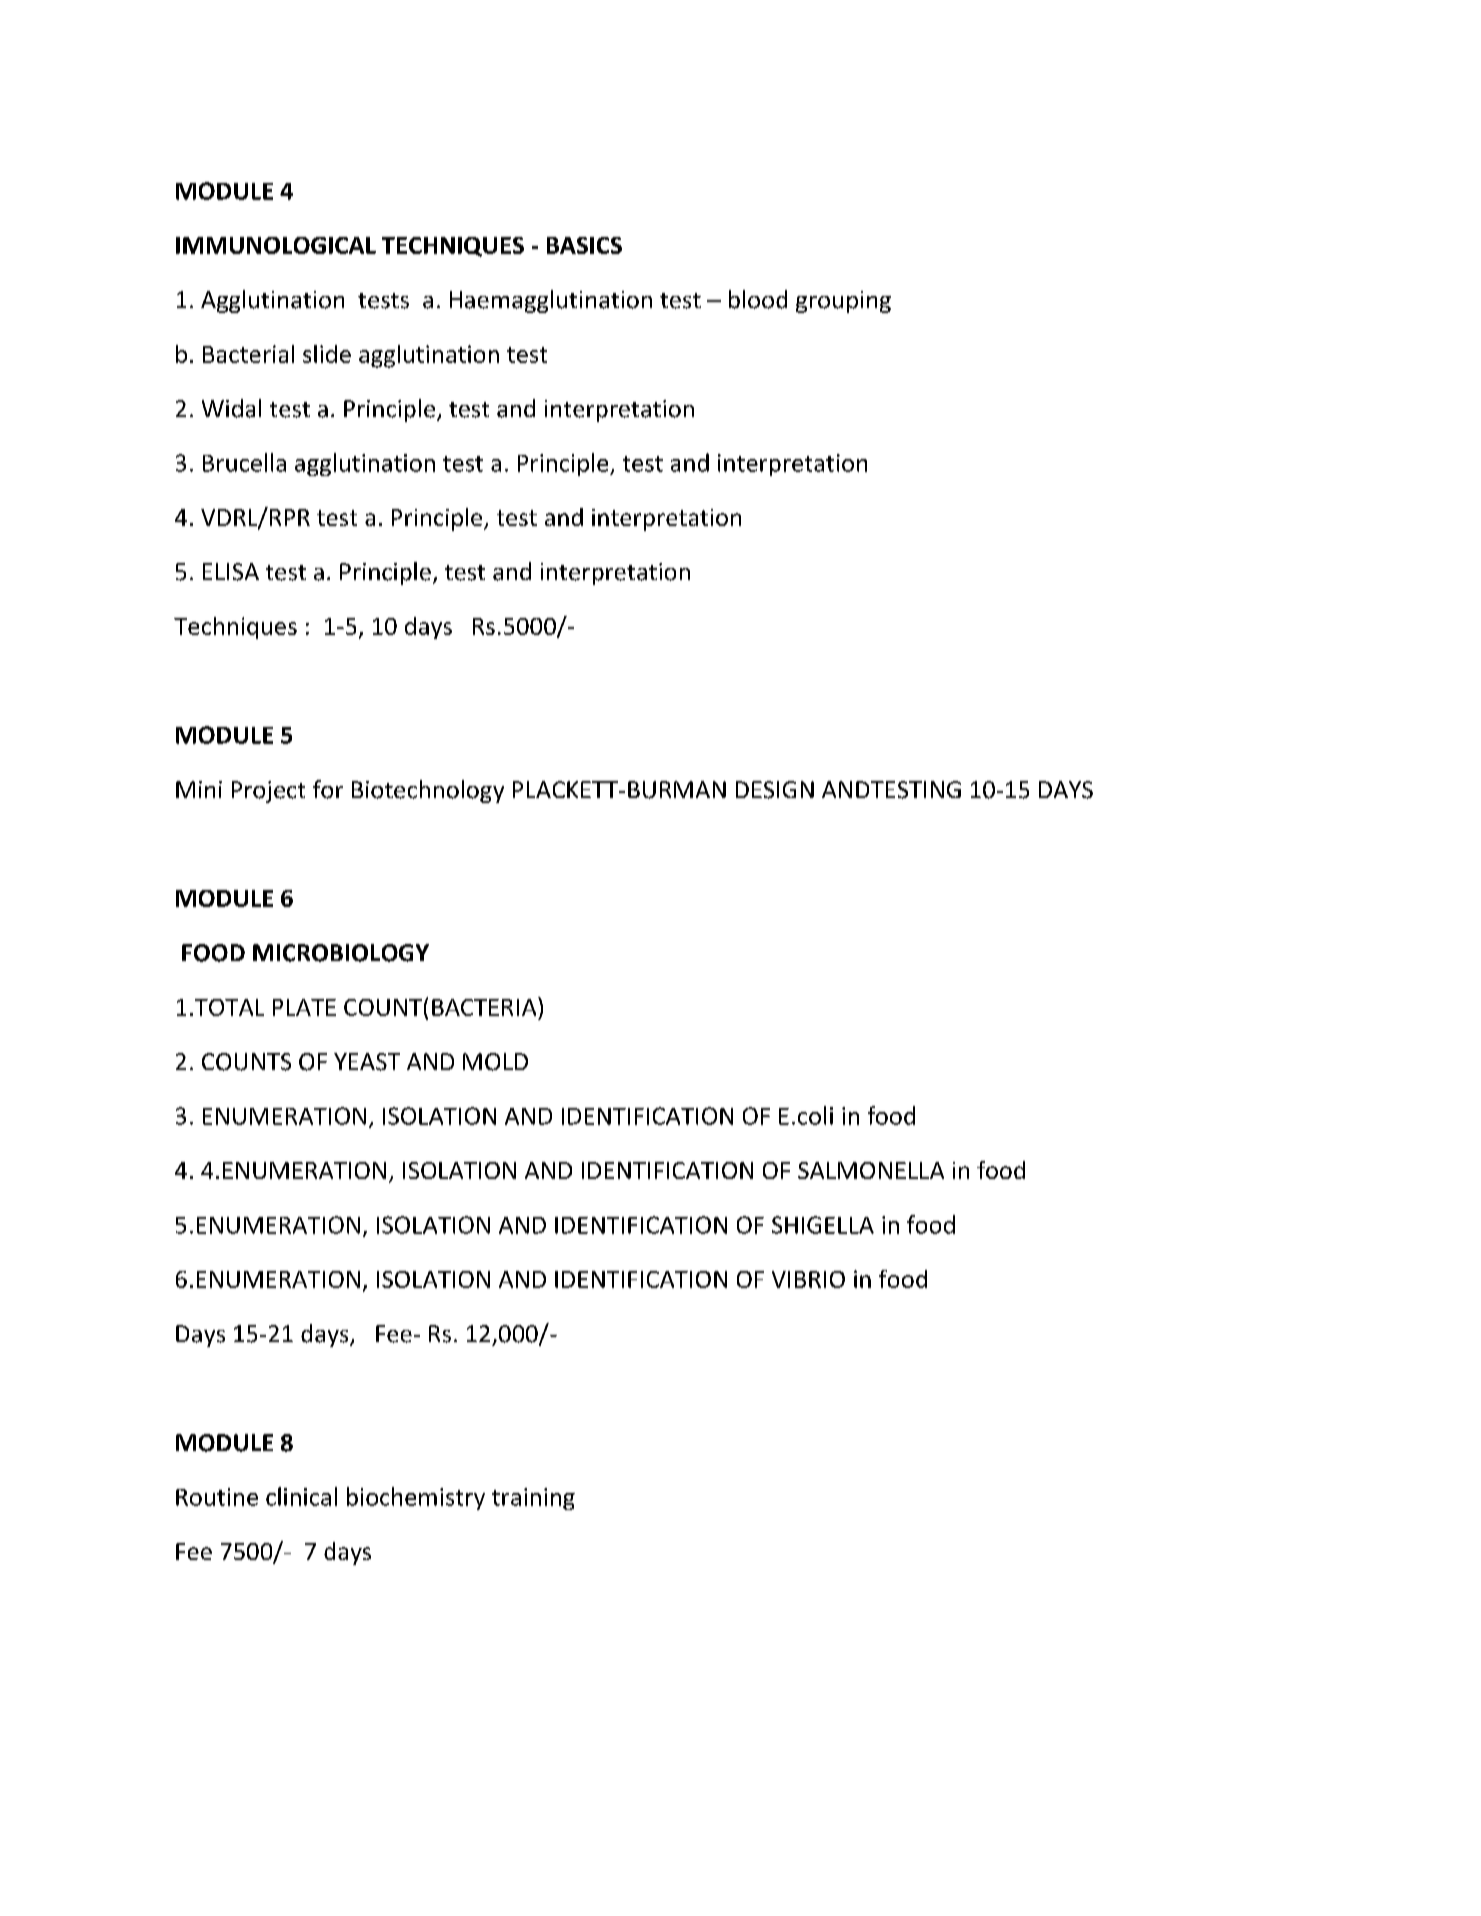 The image size is (1481, 1916). What do you see at coordinates (758, 299) in the image?
I see `blood` at bounding box center [758, 299].
